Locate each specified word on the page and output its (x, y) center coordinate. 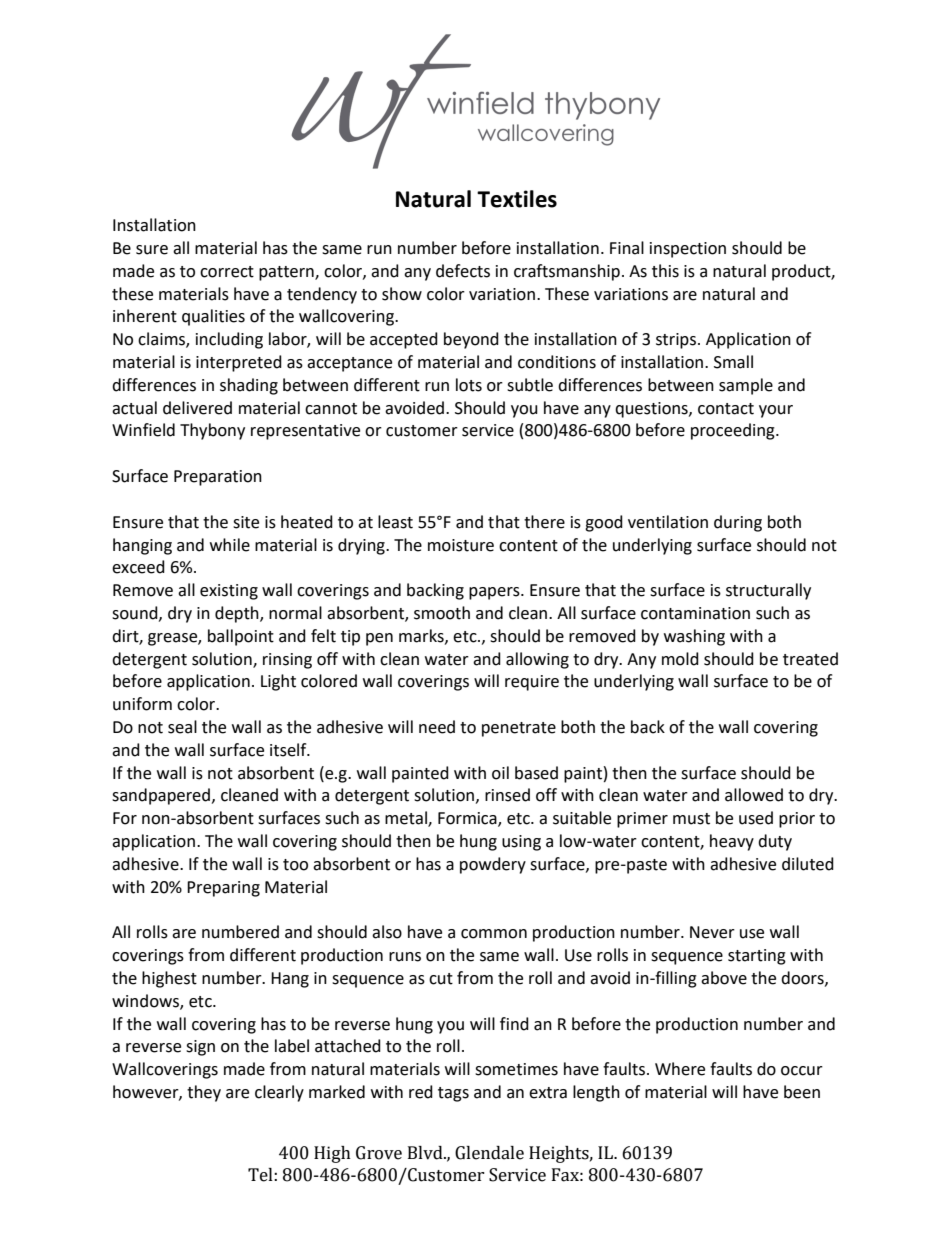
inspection (688, 250)
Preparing (223, 889)
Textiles (517, 199)
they (204, 1093)
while (230, 545)
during (738, 523)
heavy (732, 842)
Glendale (489, 1153)
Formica (468, 819)
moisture (461, 545)
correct (227, 272)
